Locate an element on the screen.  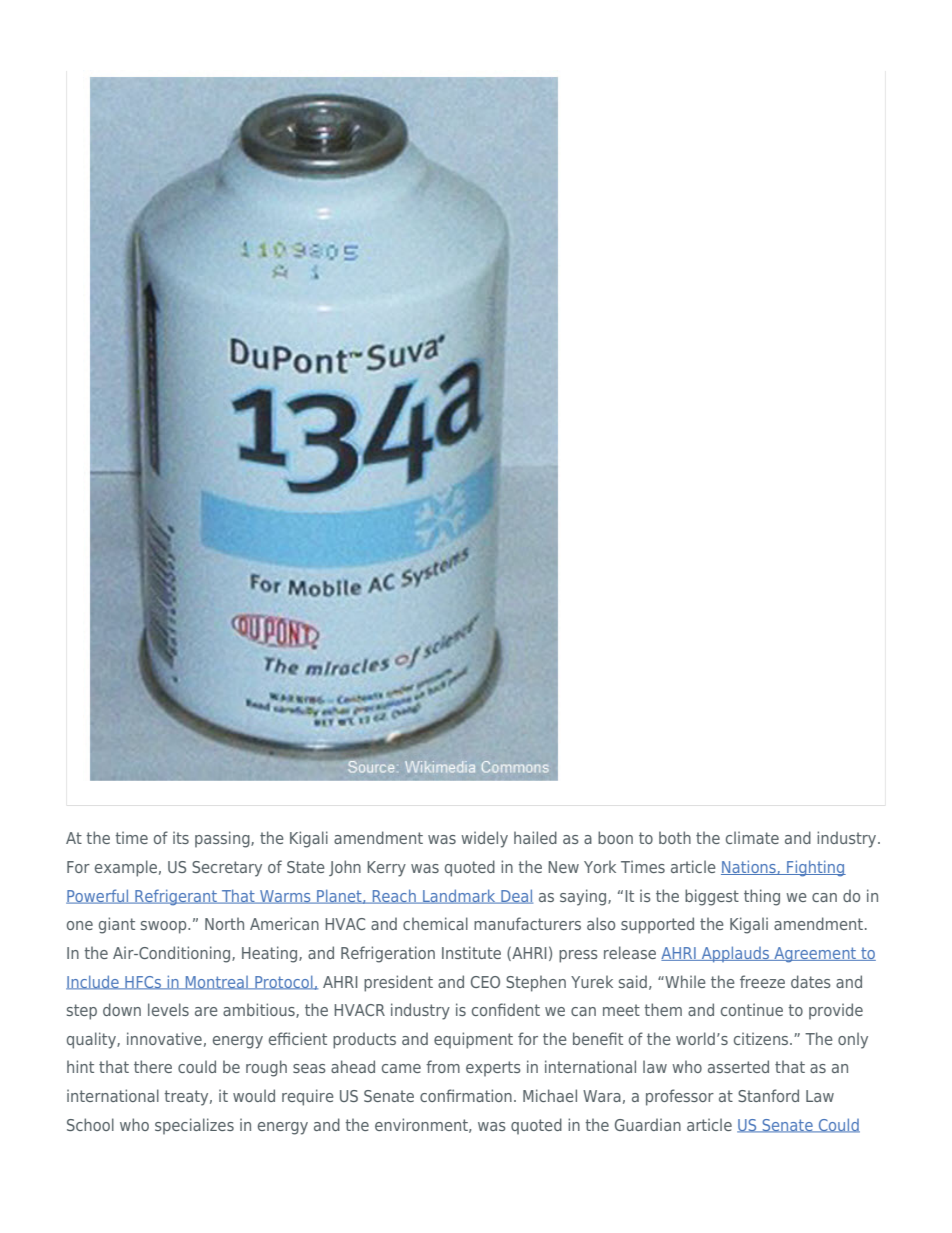
chemical is located at coordinates (435, 923).
